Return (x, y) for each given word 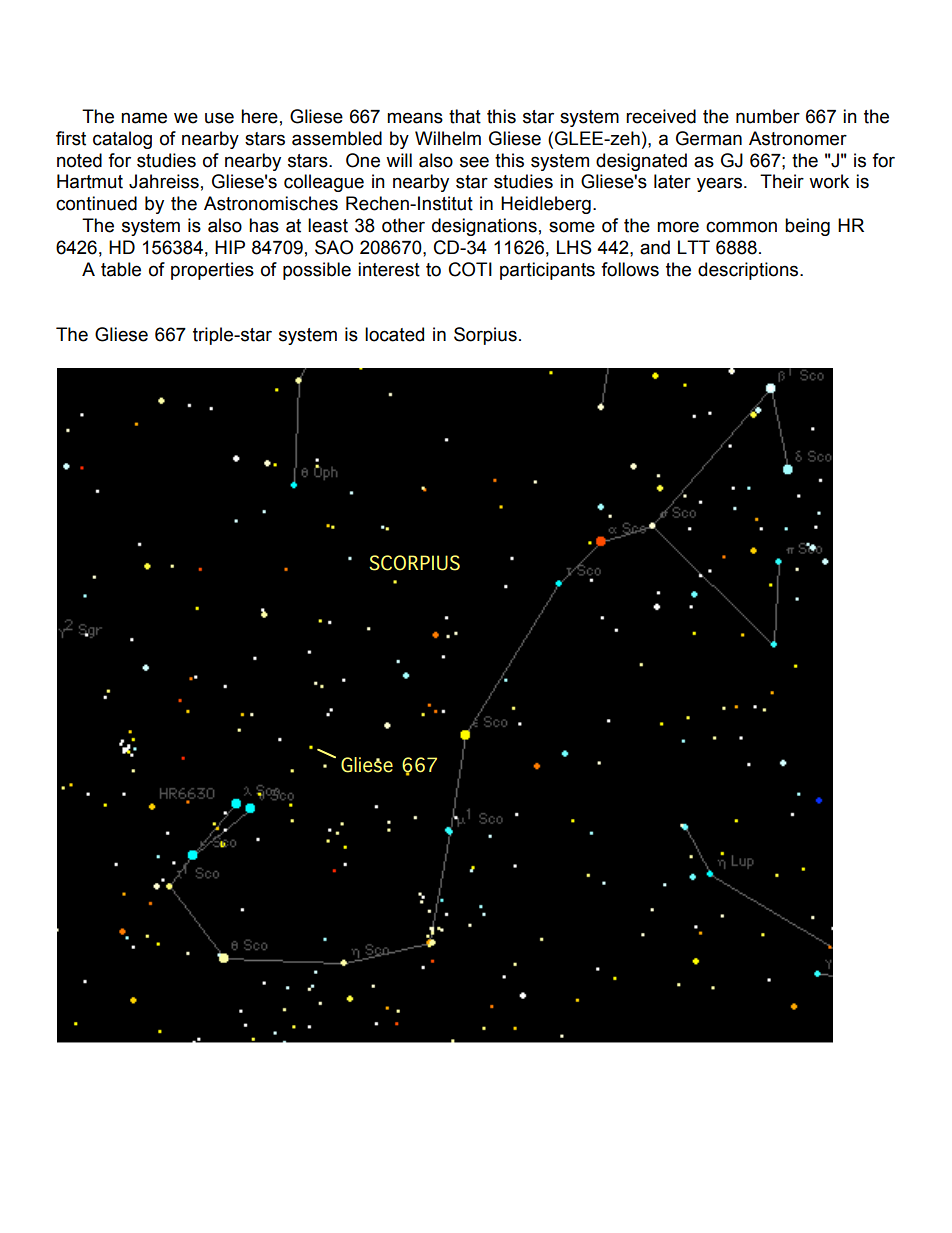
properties (212, 271)
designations (484, 227)
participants (547, 271)
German (709, 138)
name (144, 118)
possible (317, 271)
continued (96, 203)
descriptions (749, 271)
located (394, 334)
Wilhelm (448, 138)
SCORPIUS (414, 563)
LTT (694, 247)
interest (389, 269)
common (741, 227)
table (121, 269)
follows (630, 269)
